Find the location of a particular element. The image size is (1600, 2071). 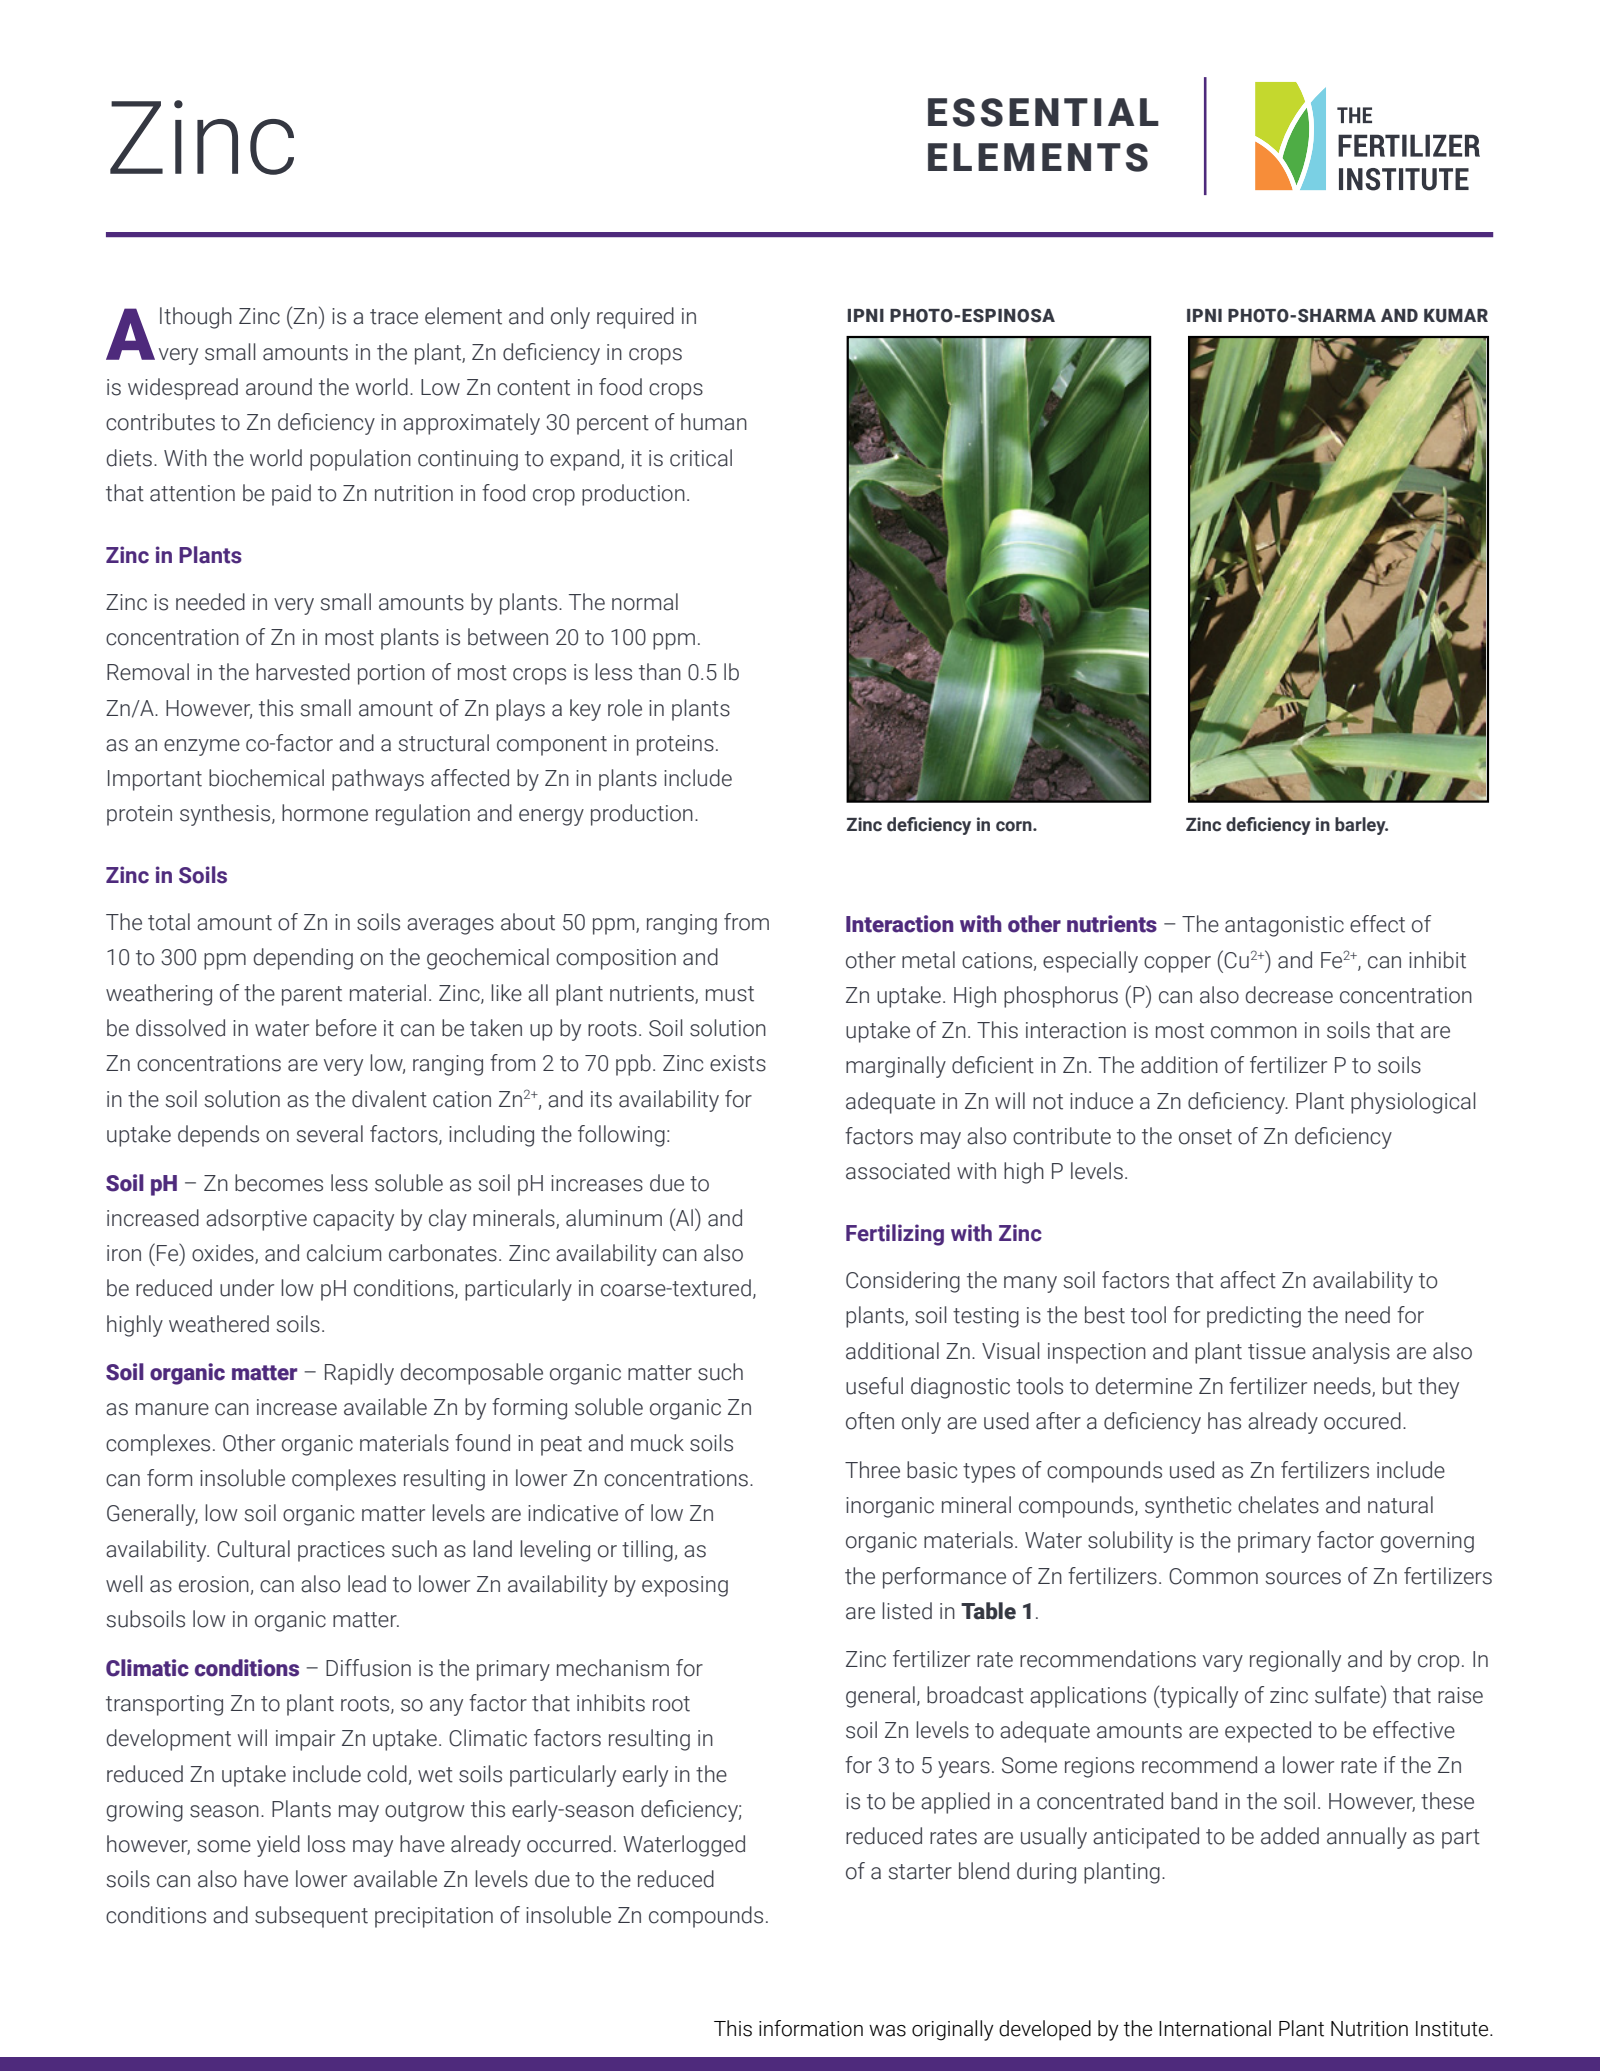

human is located at coordinates (714, 422).
